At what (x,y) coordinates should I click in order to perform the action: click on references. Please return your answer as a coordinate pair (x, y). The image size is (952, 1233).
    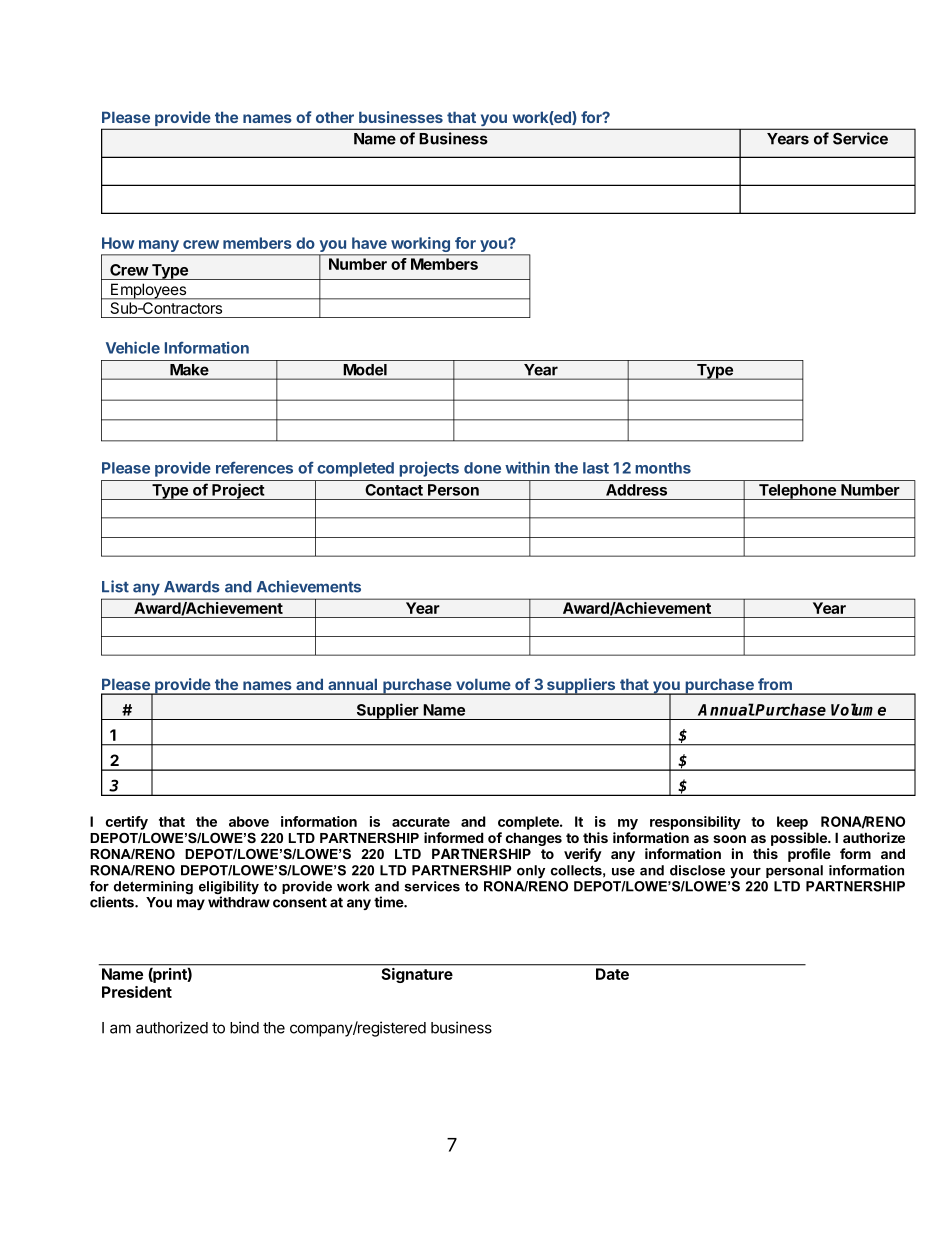
    Looking at the image, I should click on (254, 467).
